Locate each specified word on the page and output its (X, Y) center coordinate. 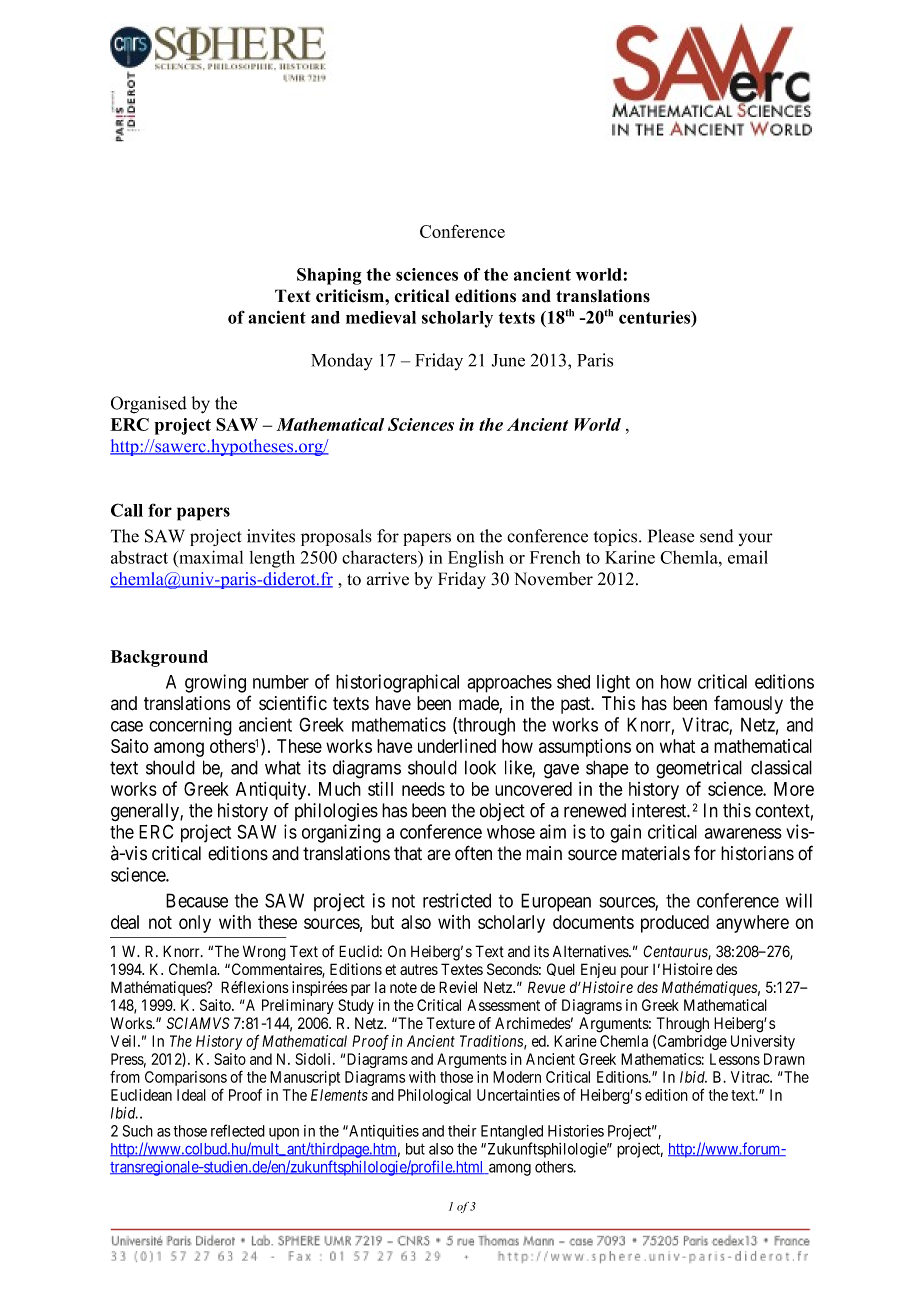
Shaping (329, 276)
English (476, 559)
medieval (381, 317)
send (716, 536)
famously (748, 704)
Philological (434, 1096)
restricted (457, 900)
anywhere (752, 924)
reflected (238, 1130)
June (508, 360)
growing (215, 683)
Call (127, 510)
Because (197, 900)
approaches (509, 684)
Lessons (735, 1059)
